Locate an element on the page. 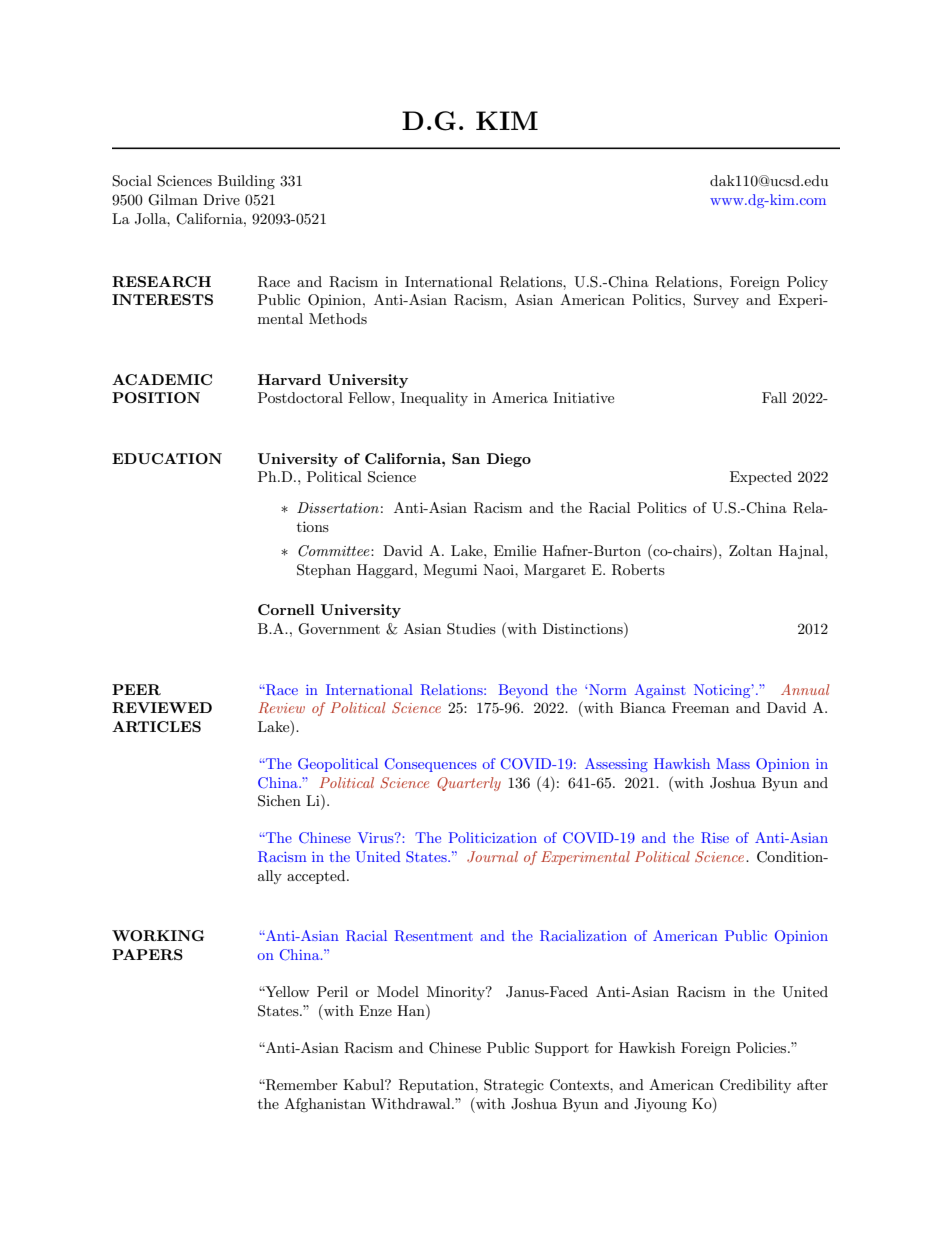 This image has height=1233, width=952. Afghanistan is located at coordinates (325, 1105).
